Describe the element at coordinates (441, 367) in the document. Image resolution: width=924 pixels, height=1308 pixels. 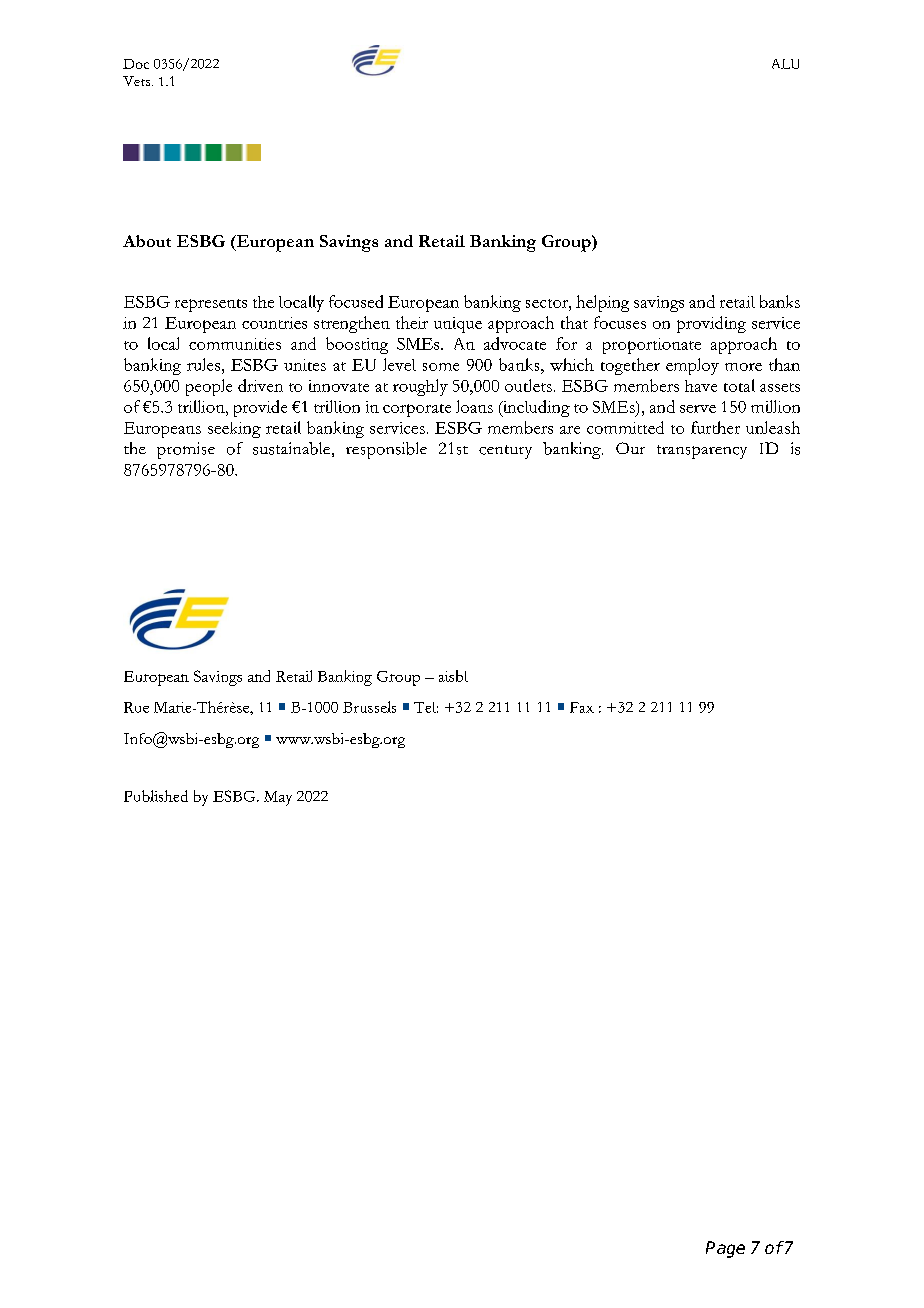
I see `some` at that location.
